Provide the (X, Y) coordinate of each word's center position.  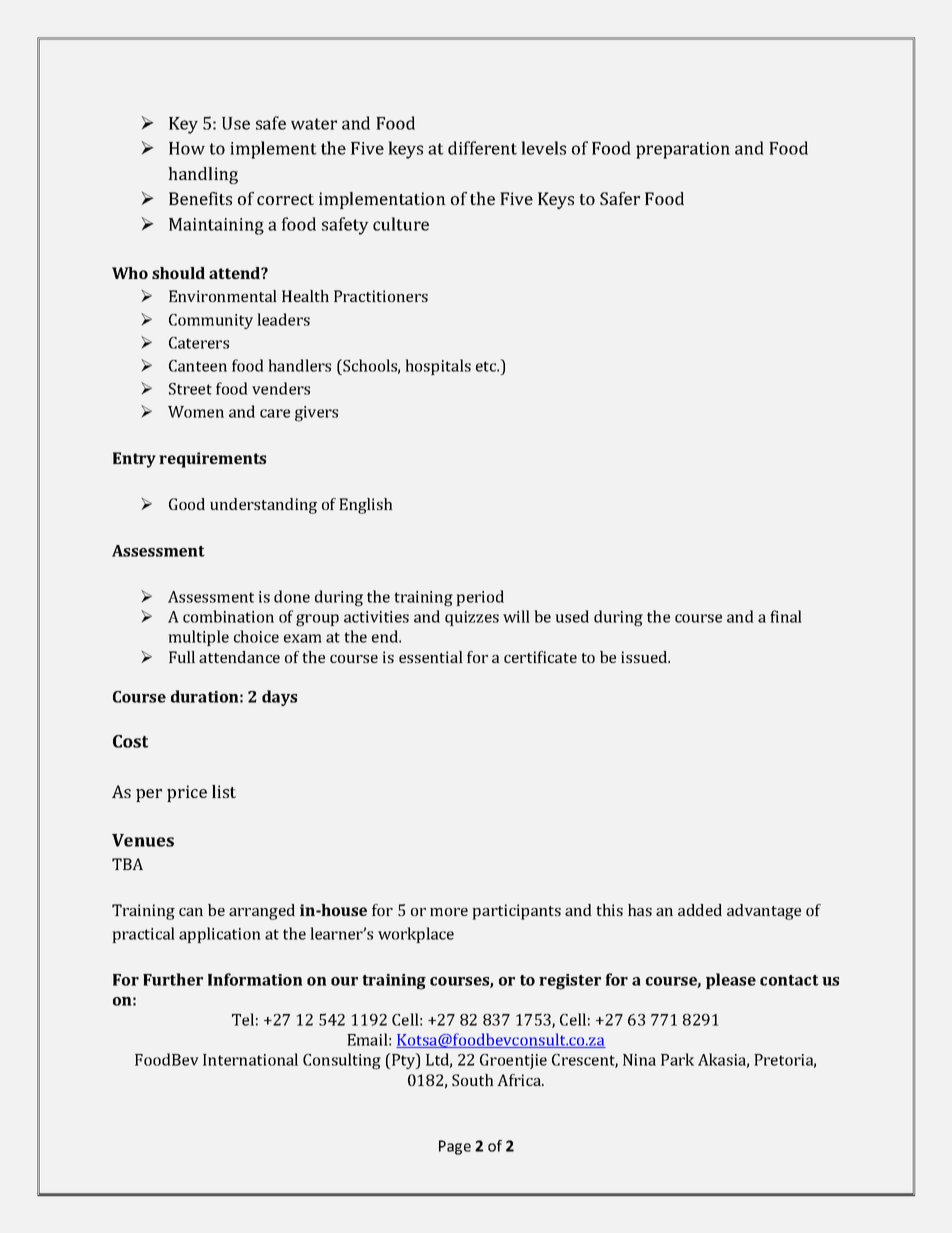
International (250, 1059)
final (786, 616)
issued (645, 657)
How (187, 148)
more (449, 912)
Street (190, 389)
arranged (262, 912)
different (482, 148)
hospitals (438, 367)
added (700, 910)
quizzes (472, 618)
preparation (683, 150)
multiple (198, 638)
